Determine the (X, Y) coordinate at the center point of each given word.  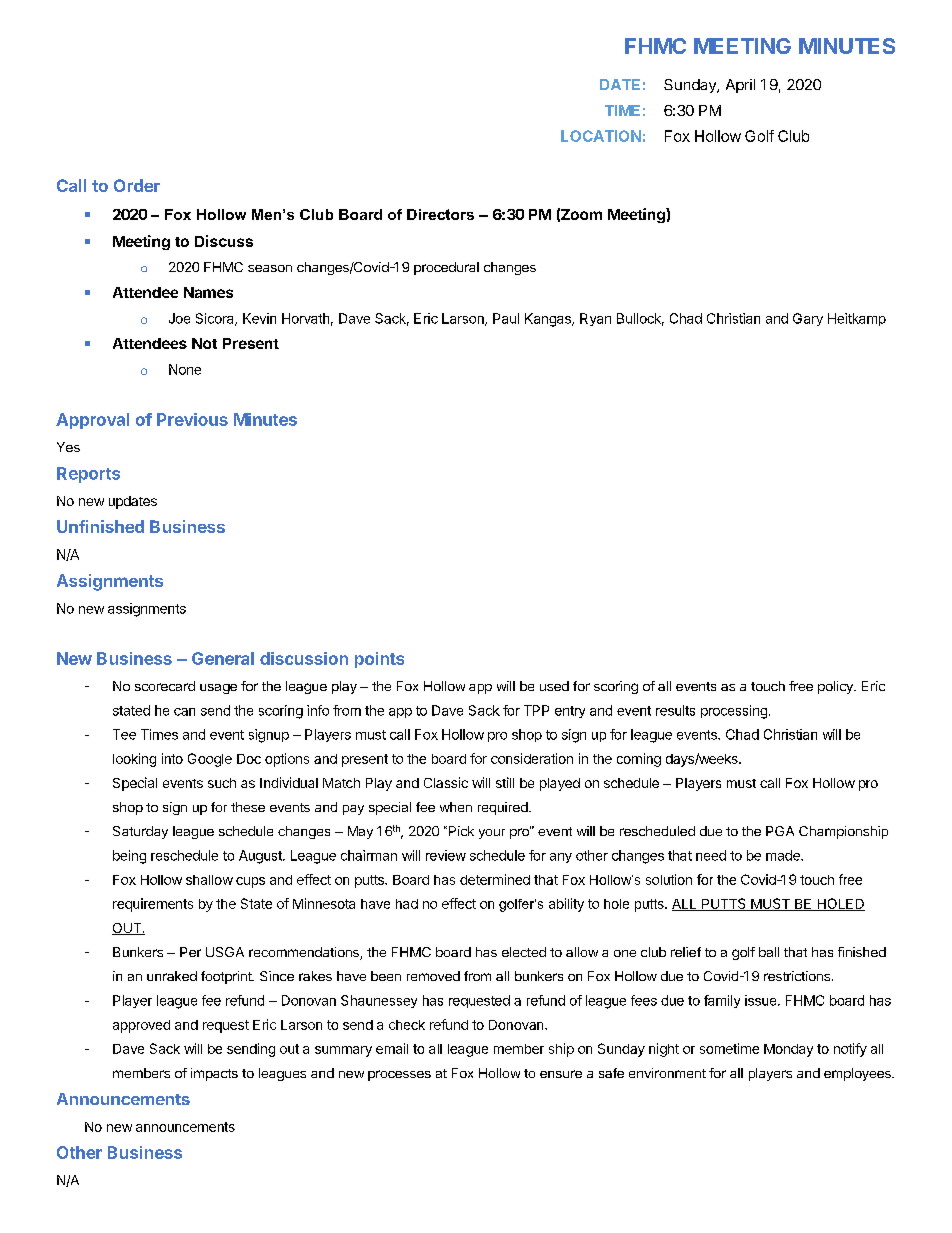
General (223, 658)
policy (836, 687)
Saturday (140, 832)
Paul (506, 318)
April (740, 86)
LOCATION (601, 136)
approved (141, 1026)
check (407, 1025)
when (456, 807)
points (379, 660)
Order (137, 185)
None (185, 369)
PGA (780, 831)
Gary (808, 319)
